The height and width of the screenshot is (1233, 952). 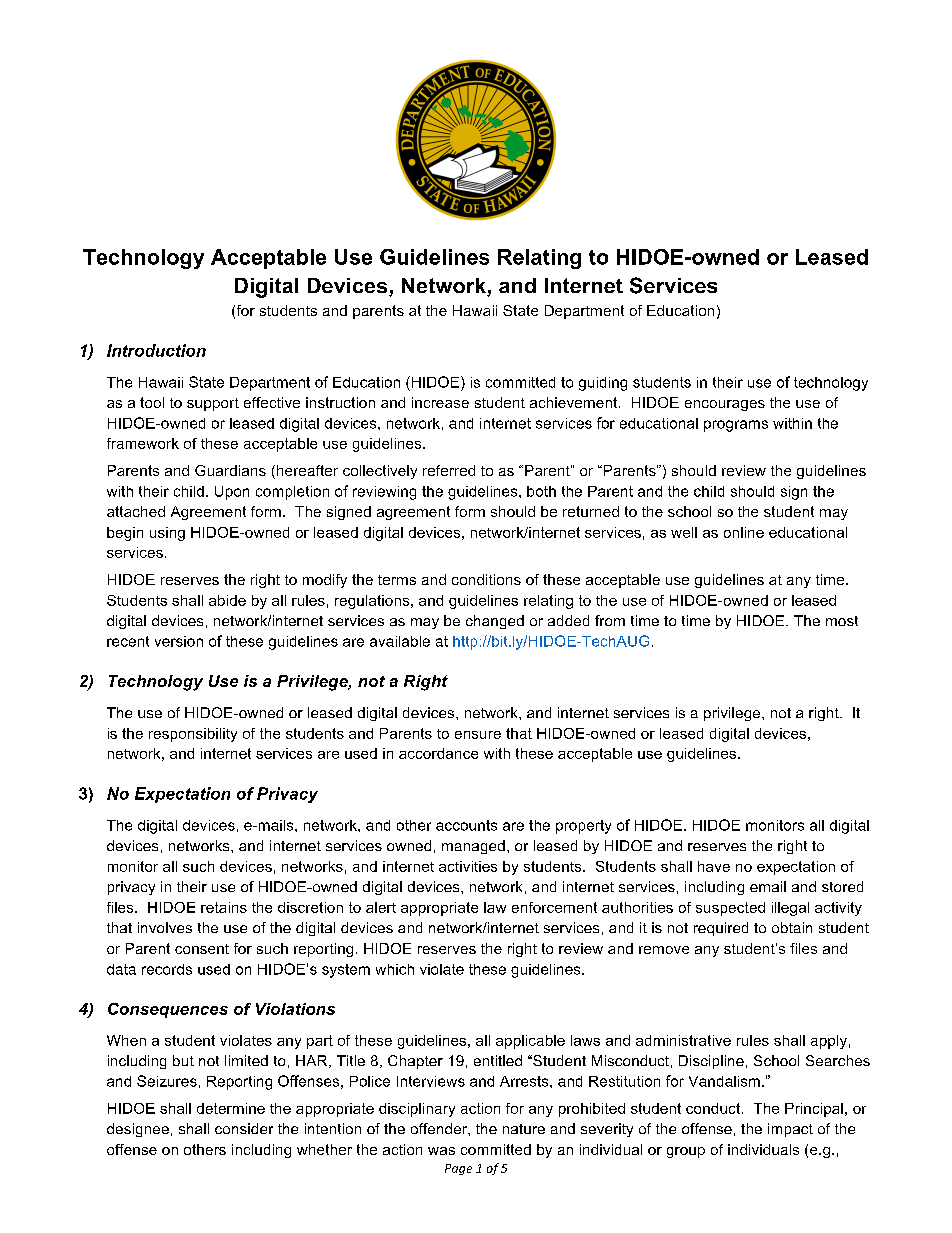 What do you see at coordinates (495, 622) in the screenshot?
I see `changed` at bounding box center [495, 622].
